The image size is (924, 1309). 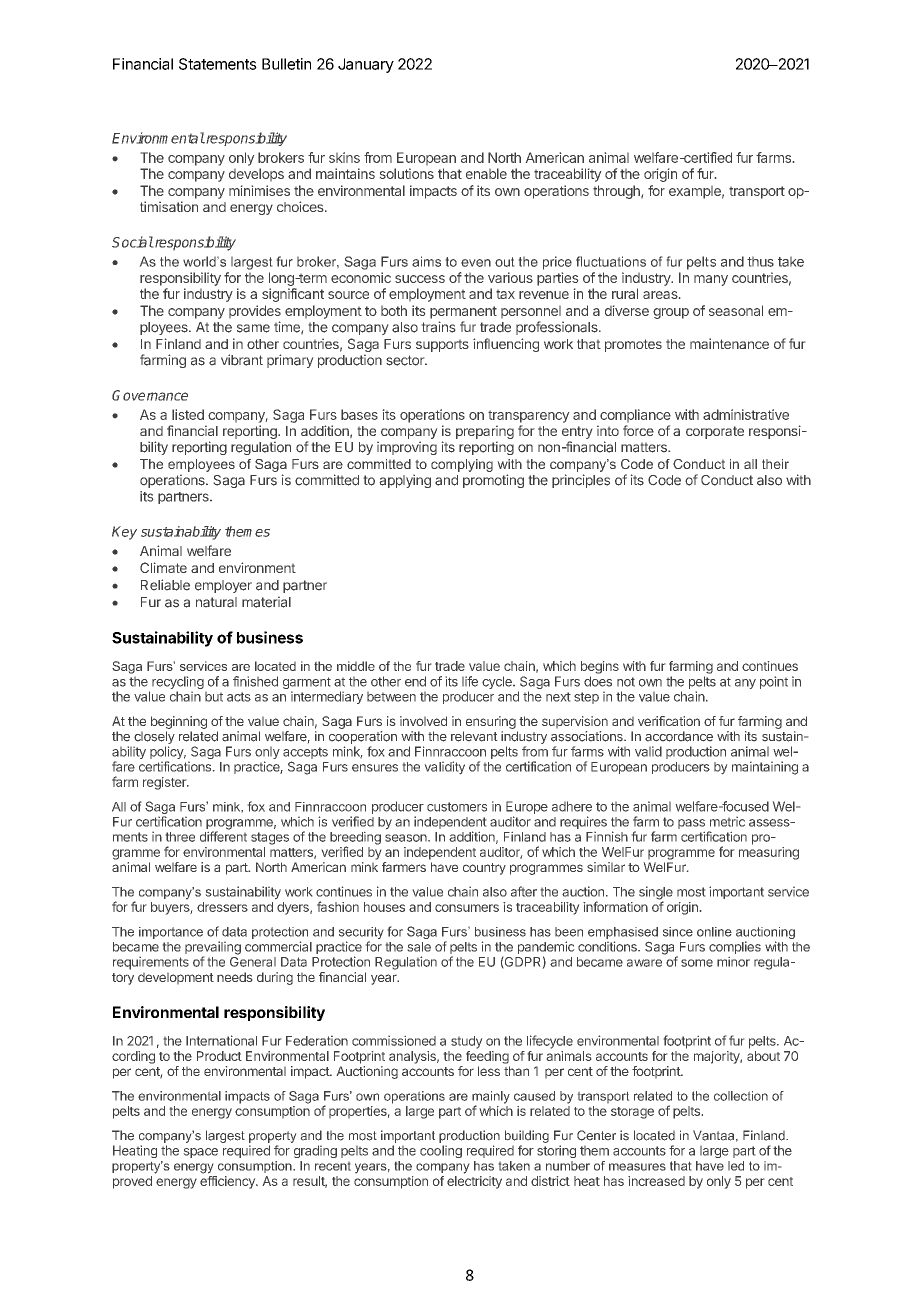 What do you see at coordinates (656, 894) in the document?
I see `single` at bounding box center [656, 894].
